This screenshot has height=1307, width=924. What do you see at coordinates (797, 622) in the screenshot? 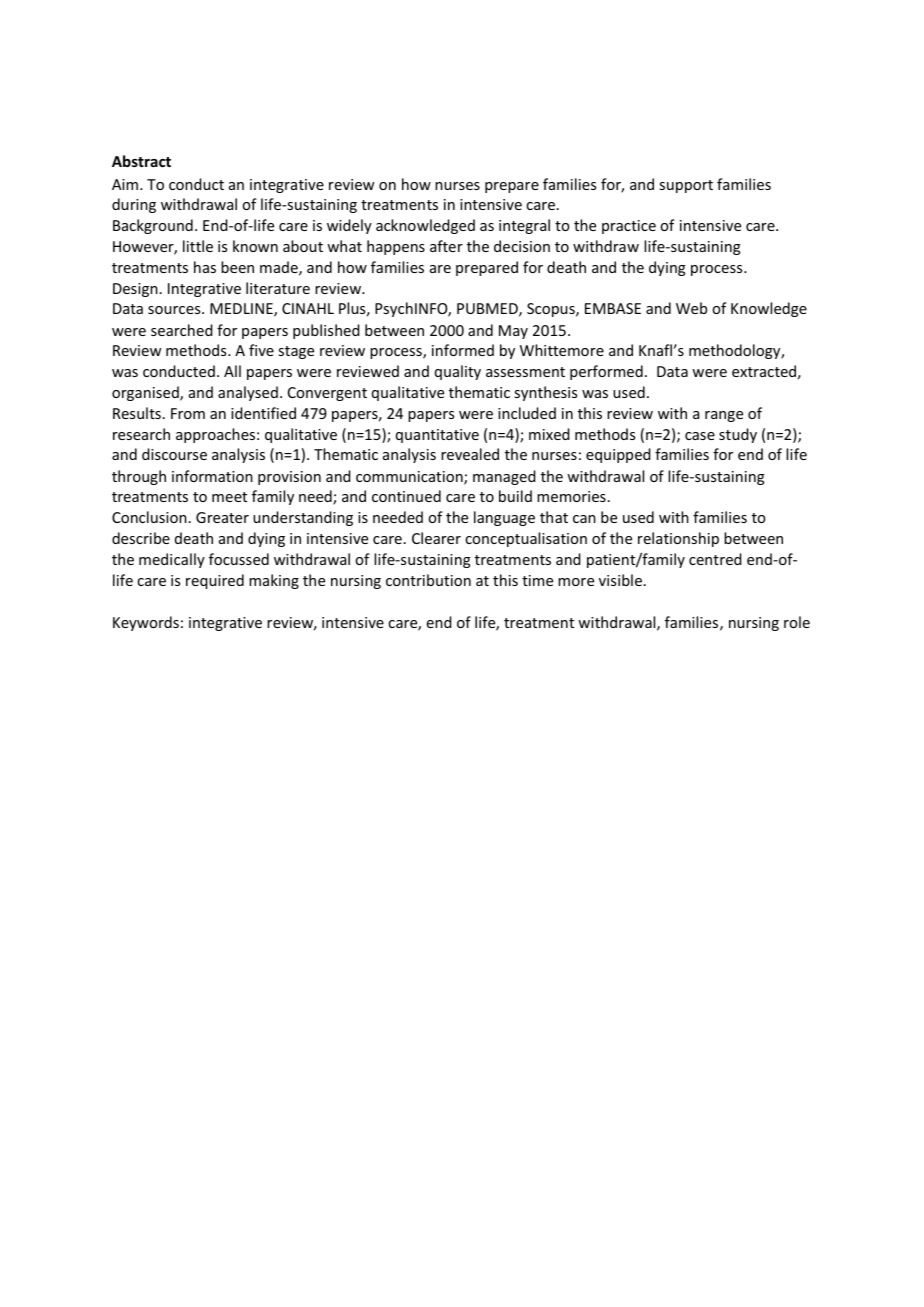
I see `role` at bounding box center [797, 622].
